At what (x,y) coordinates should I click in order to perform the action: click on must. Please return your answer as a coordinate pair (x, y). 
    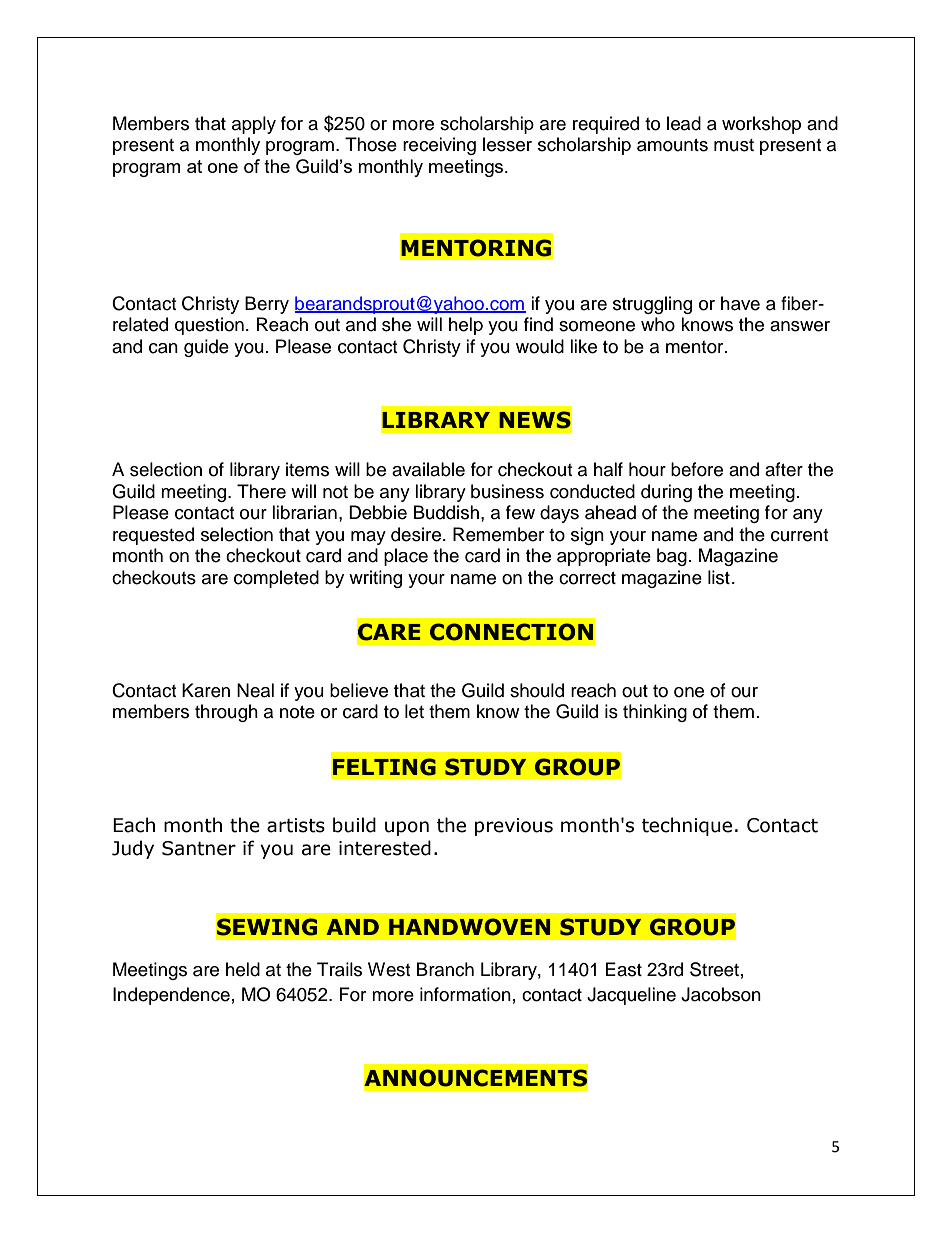
    Looking at the image, I should click on (734, 145).
